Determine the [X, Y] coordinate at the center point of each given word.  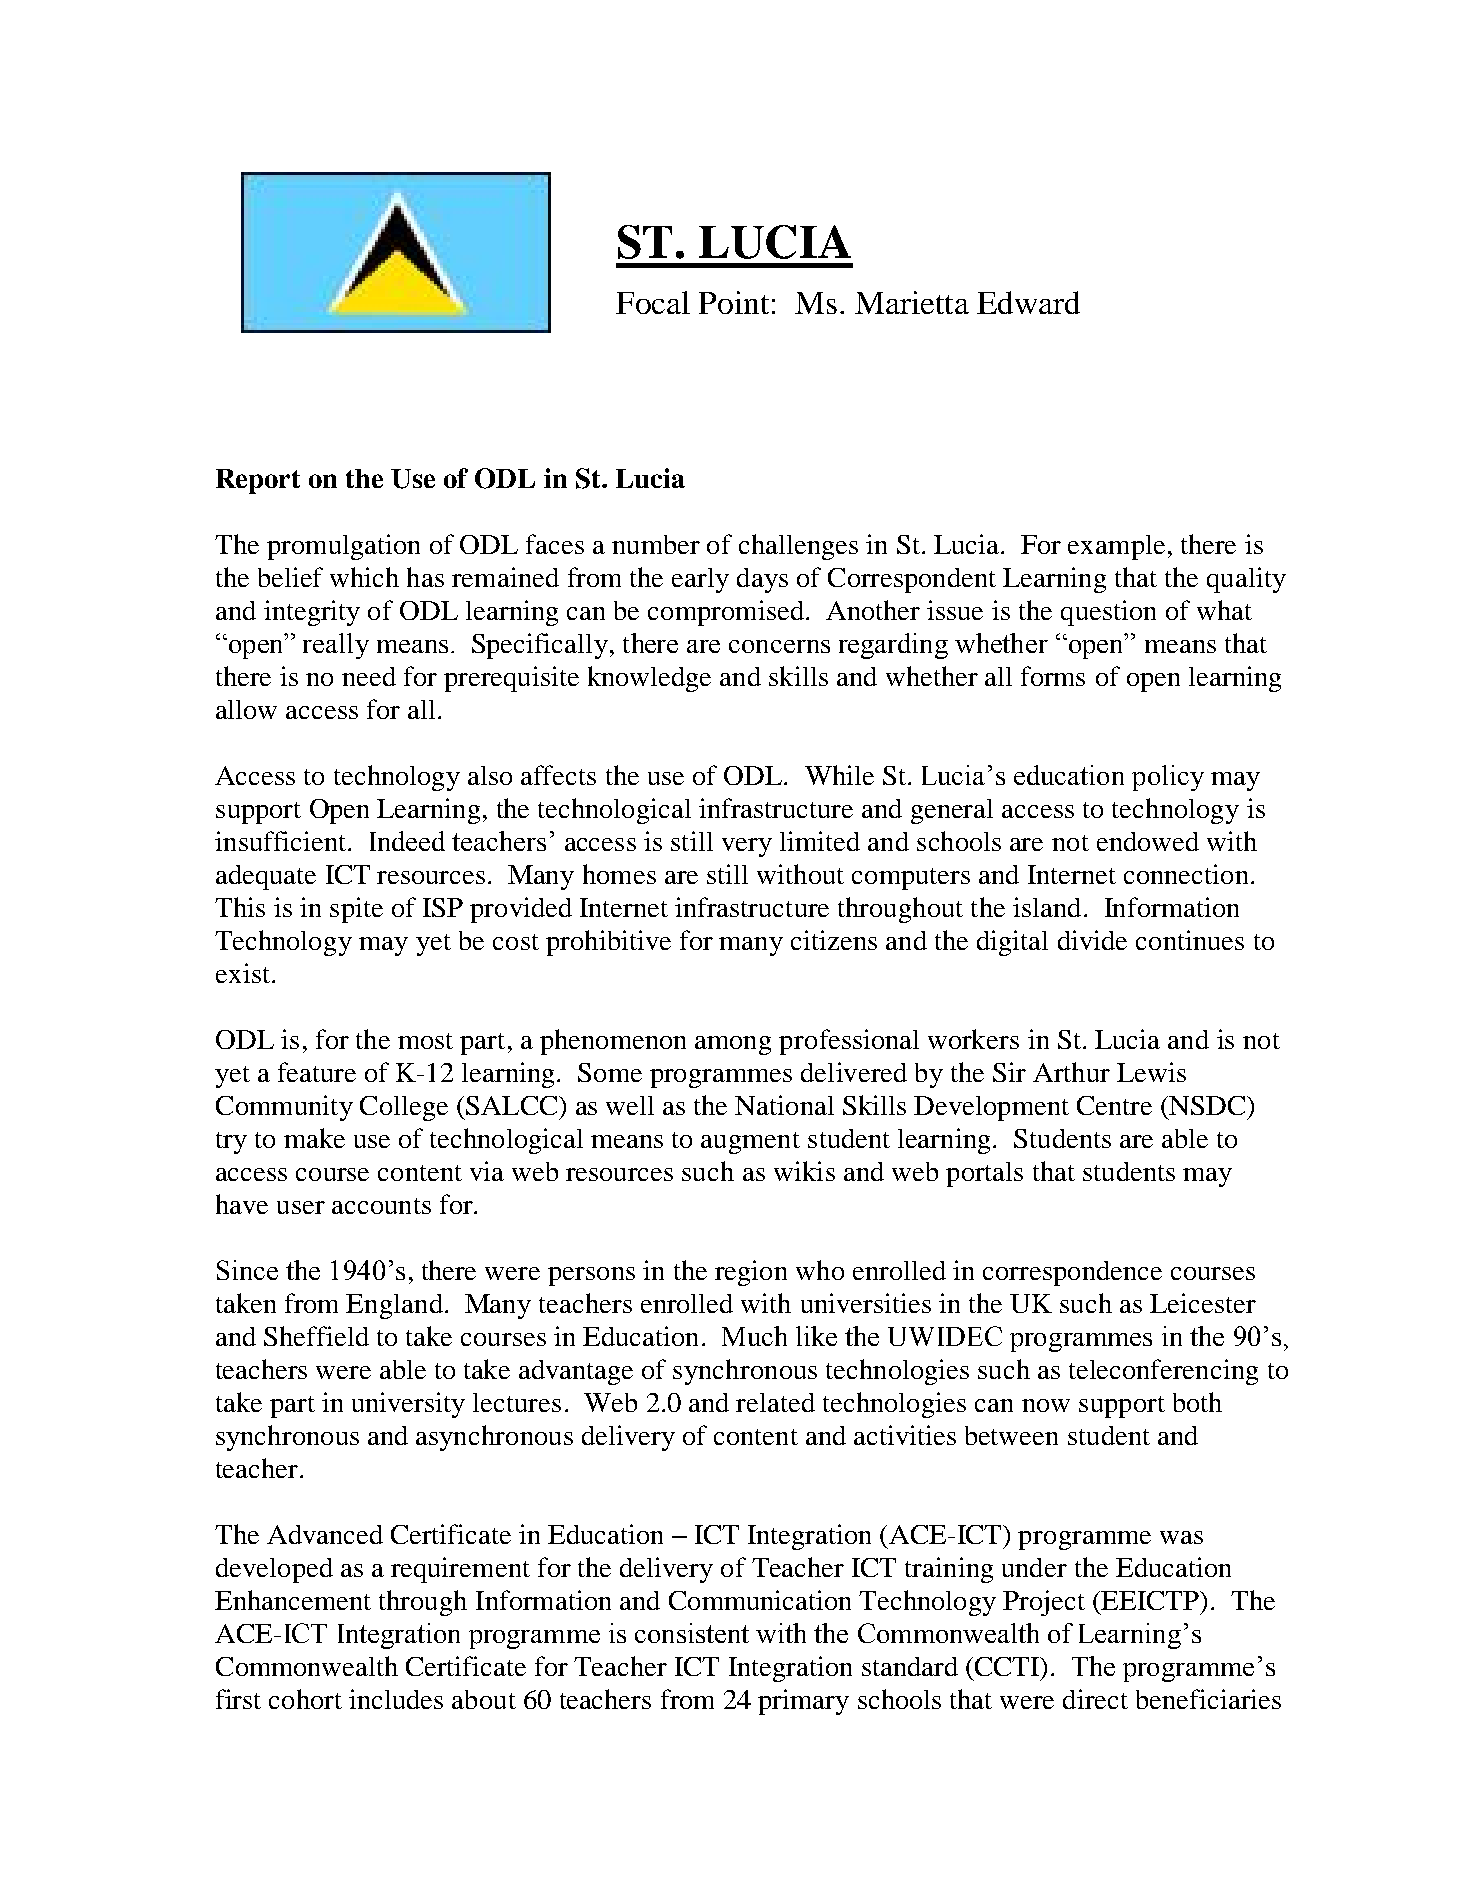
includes [396, 1699]
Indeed [407, 841]
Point [734, 302]
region [751, 1273]
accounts [381, 1206]
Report [258, 481]
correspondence [1072, 1273]
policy [1168, 778]
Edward [1028, 302]
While [839, 775]
